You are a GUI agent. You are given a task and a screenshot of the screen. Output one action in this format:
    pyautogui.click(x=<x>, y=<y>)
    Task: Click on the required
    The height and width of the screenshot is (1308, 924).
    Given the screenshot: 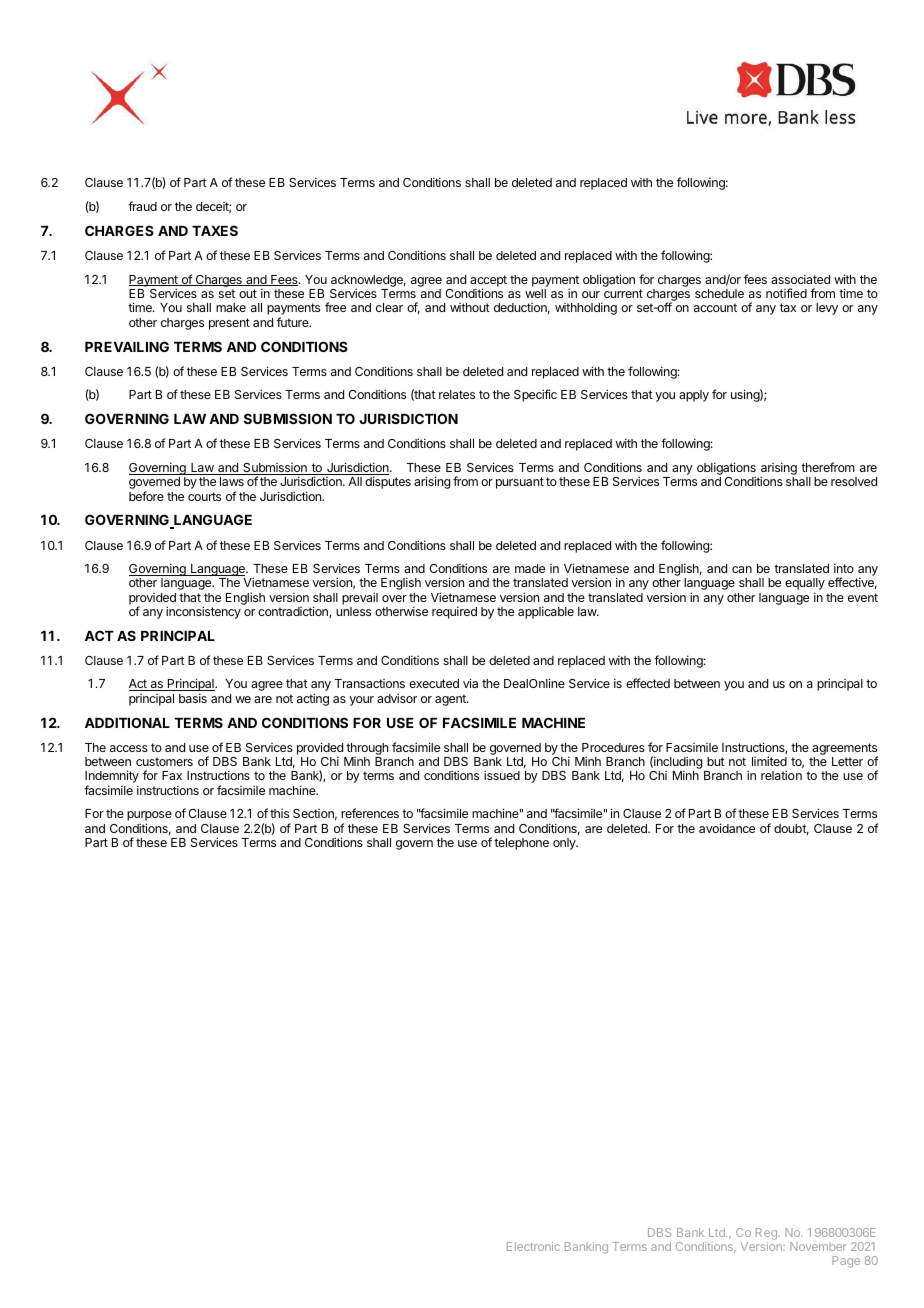 What is the action you would take?
    pyautogui.click(x=454, y=612)
